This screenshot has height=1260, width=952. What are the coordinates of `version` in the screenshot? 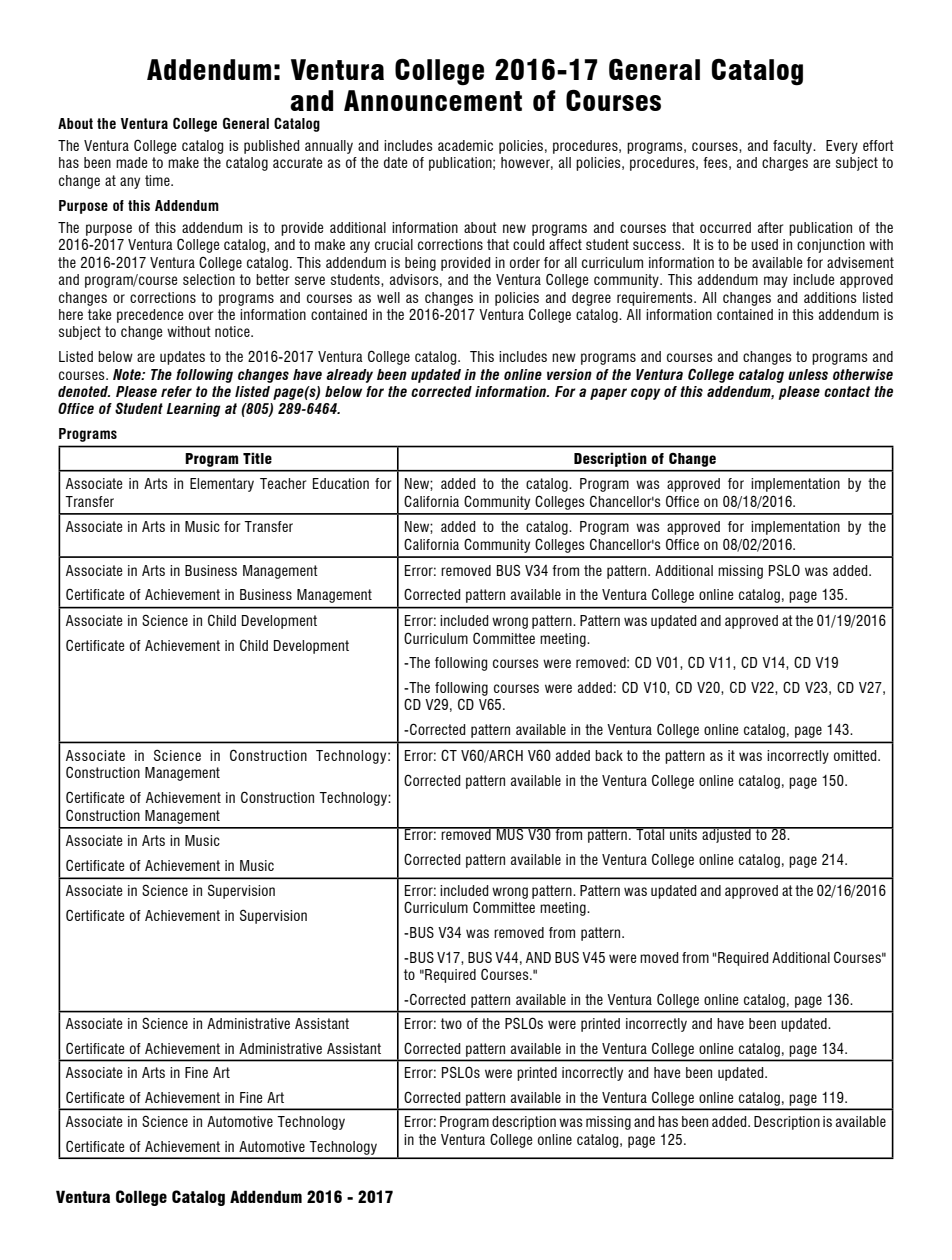 It's located at (569, 374).
